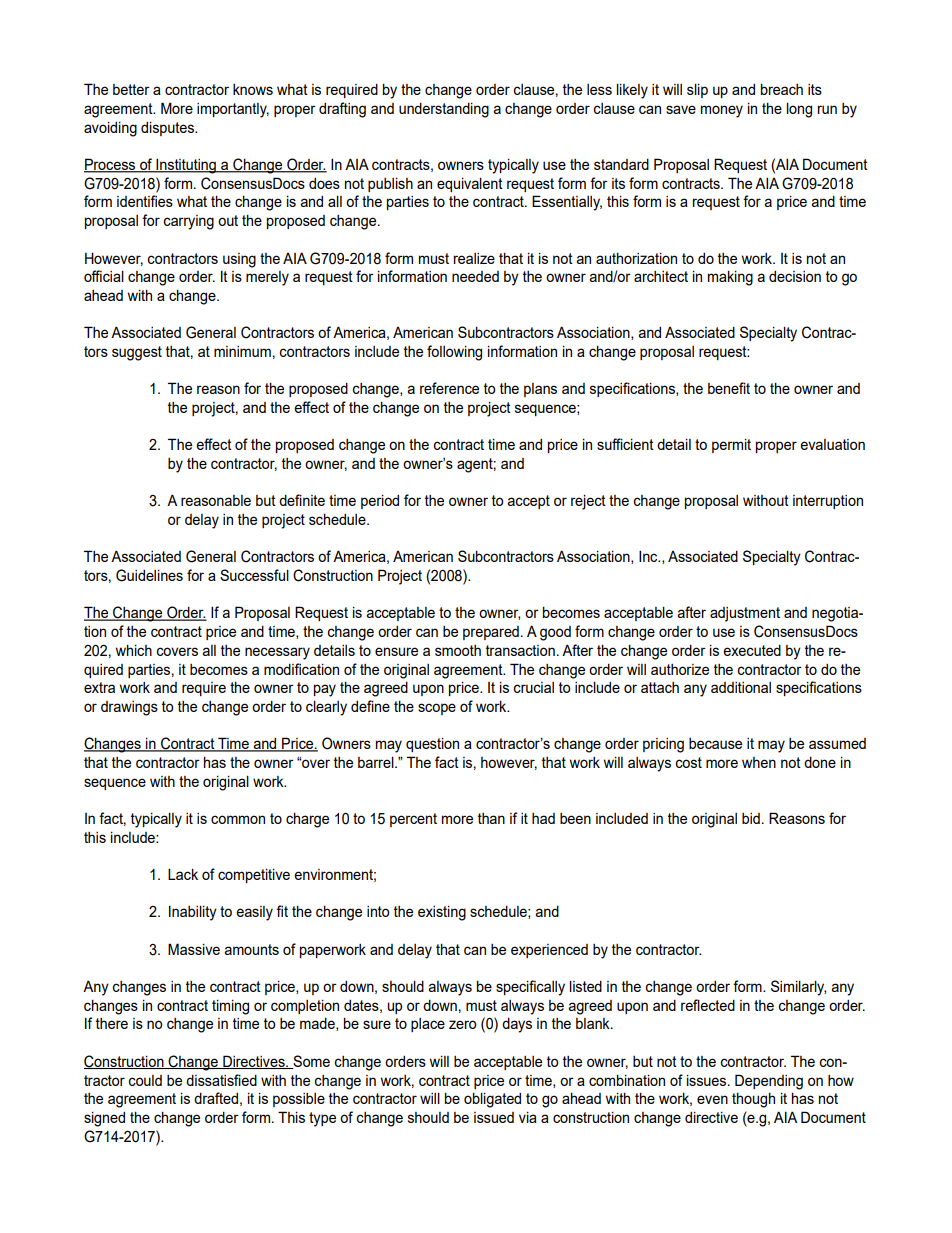 The image size is (952, 1233). I want to click on disputes, so click(168, 129).
